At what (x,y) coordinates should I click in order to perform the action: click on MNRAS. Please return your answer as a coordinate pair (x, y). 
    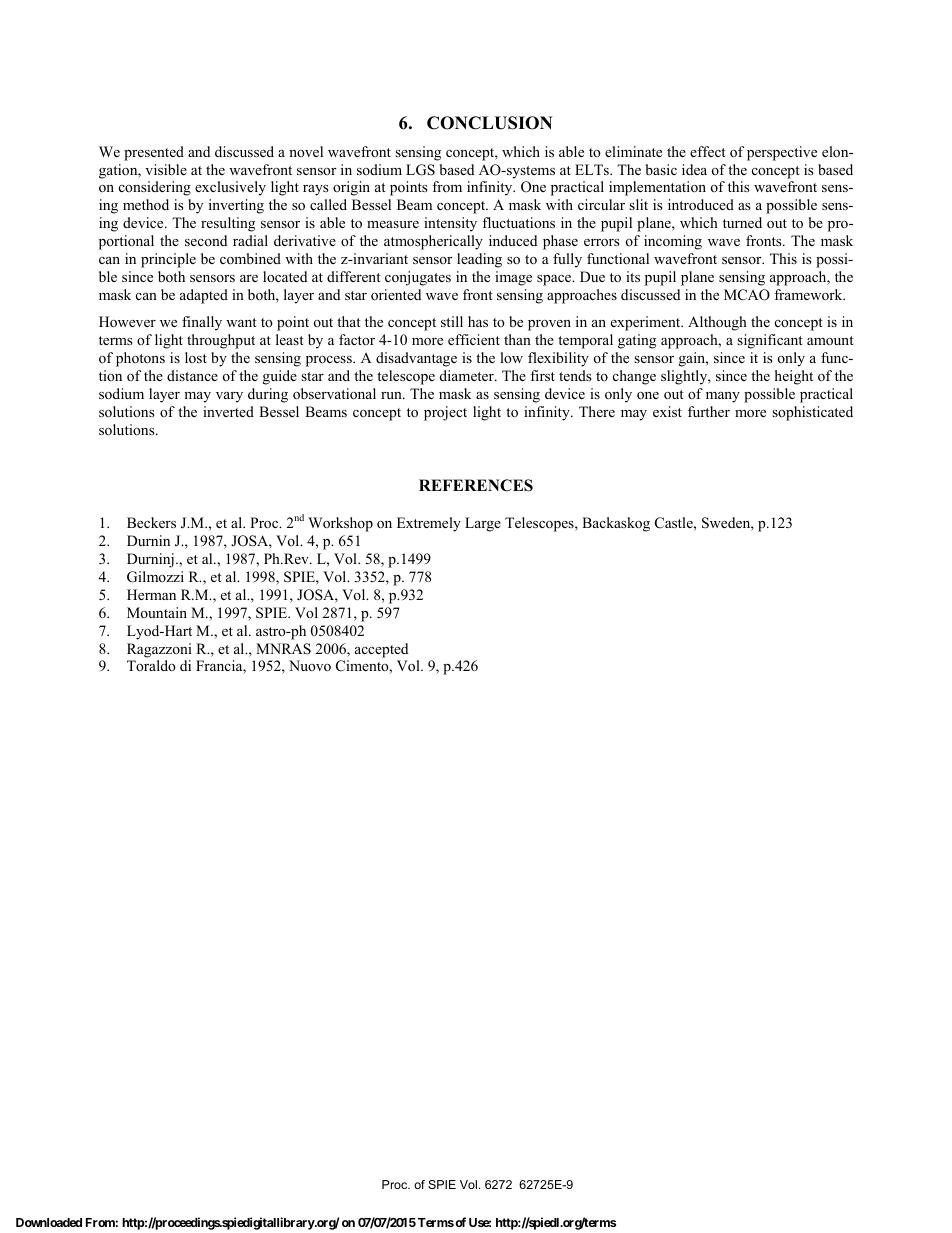
    Looking at the image, I should click on (283, 649).
